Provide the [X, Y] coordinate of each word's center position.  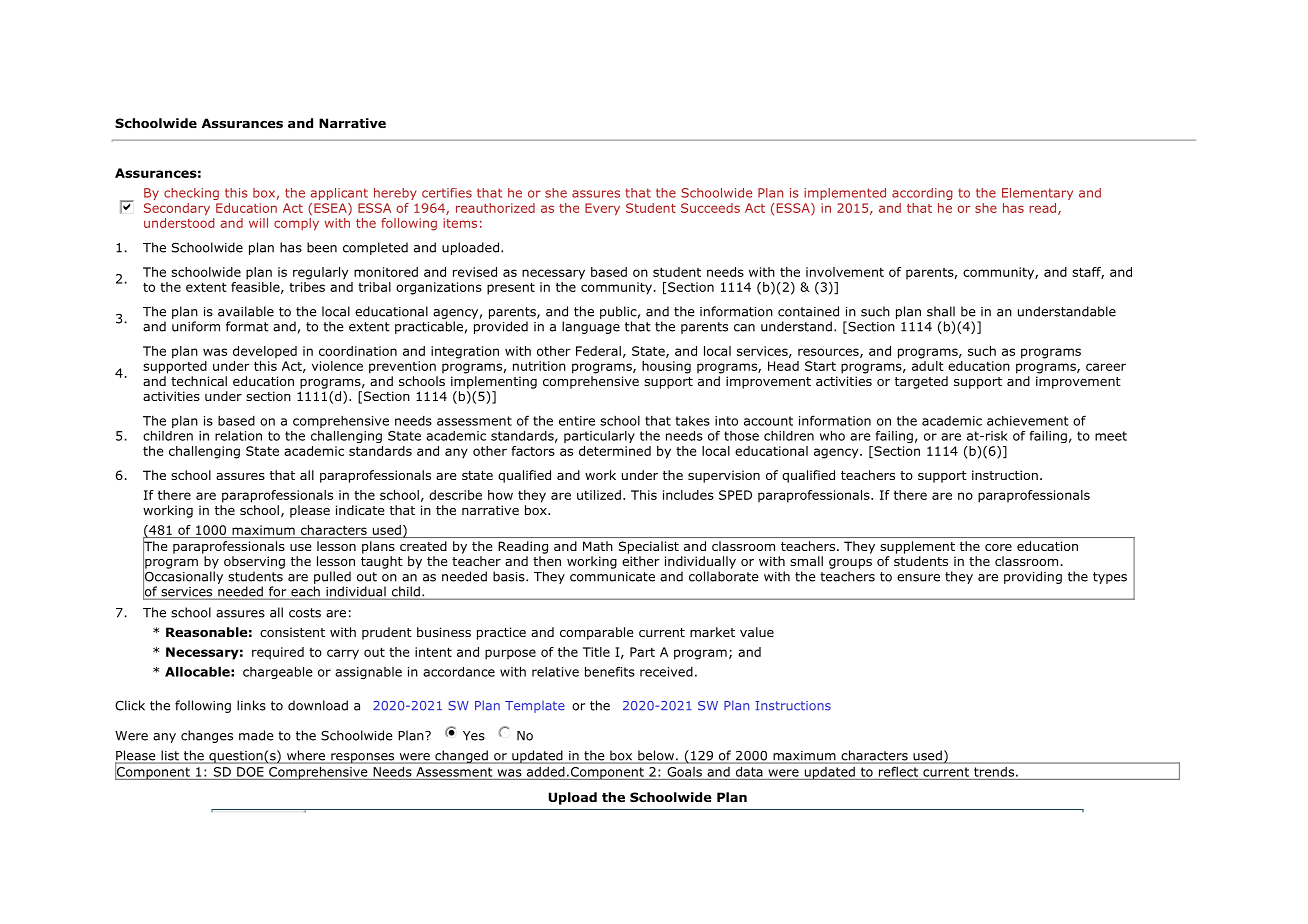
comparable [596, 633]
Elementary [1037, 194]
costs [305, 613]
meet [1111, 436]
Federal [598, 351]
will [258, 223]
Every [602, 209]
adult [928, 364]
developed [265, 352]
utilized [599, 495]
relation [238, 436]
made [256, 735]
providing [1033, 577]
